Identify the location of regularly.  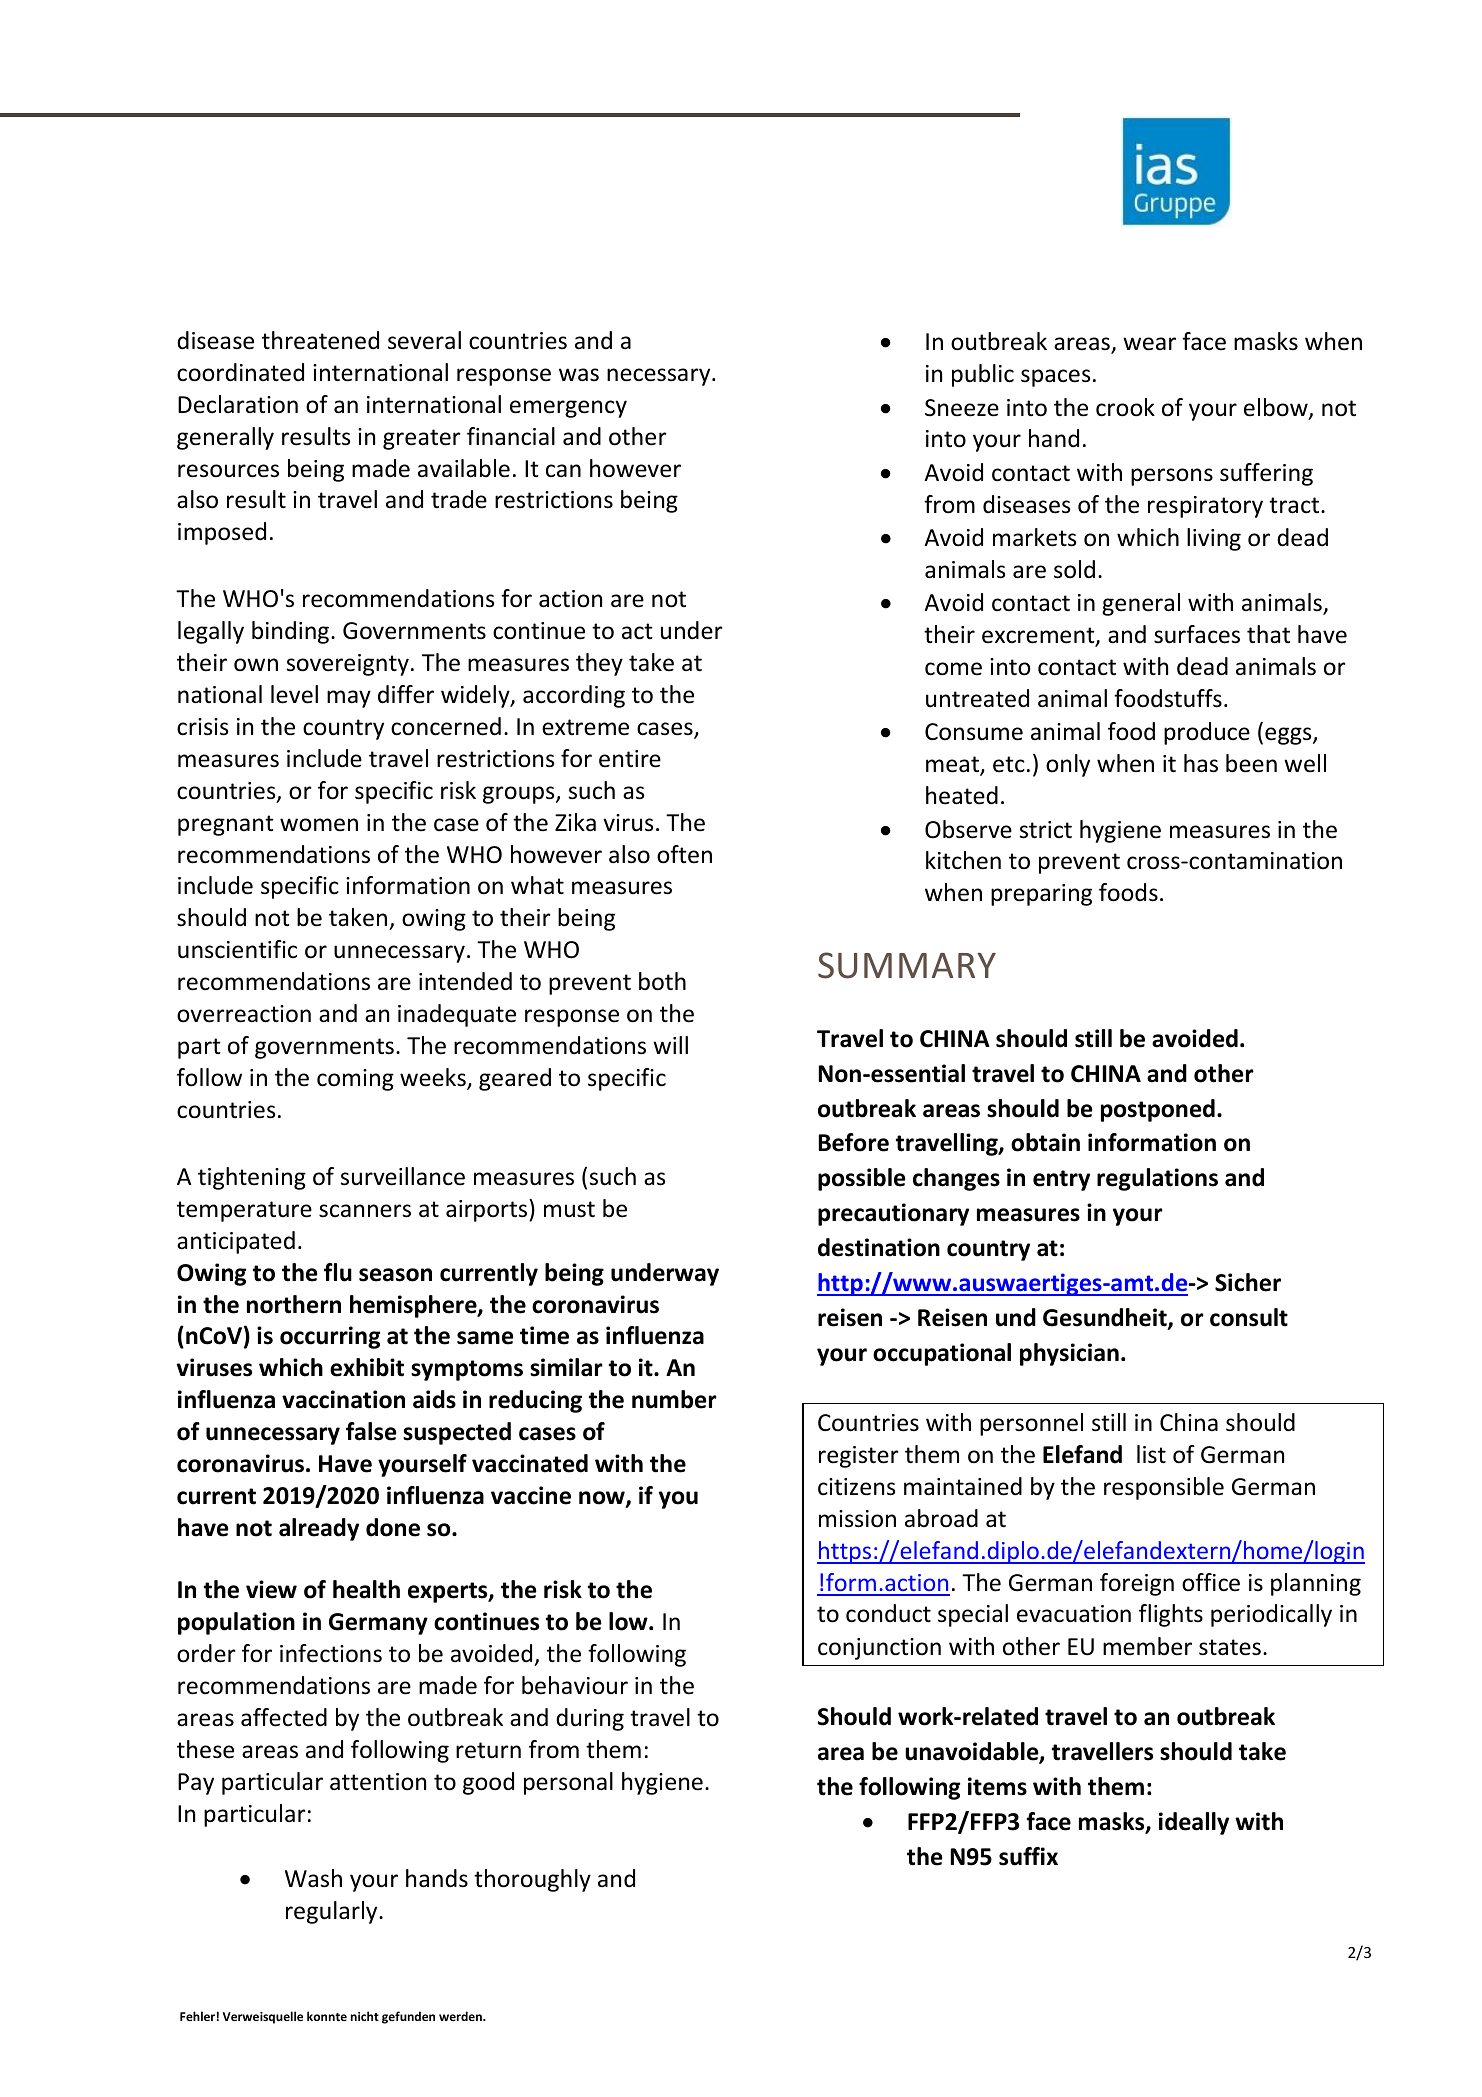
(333, 1912).
